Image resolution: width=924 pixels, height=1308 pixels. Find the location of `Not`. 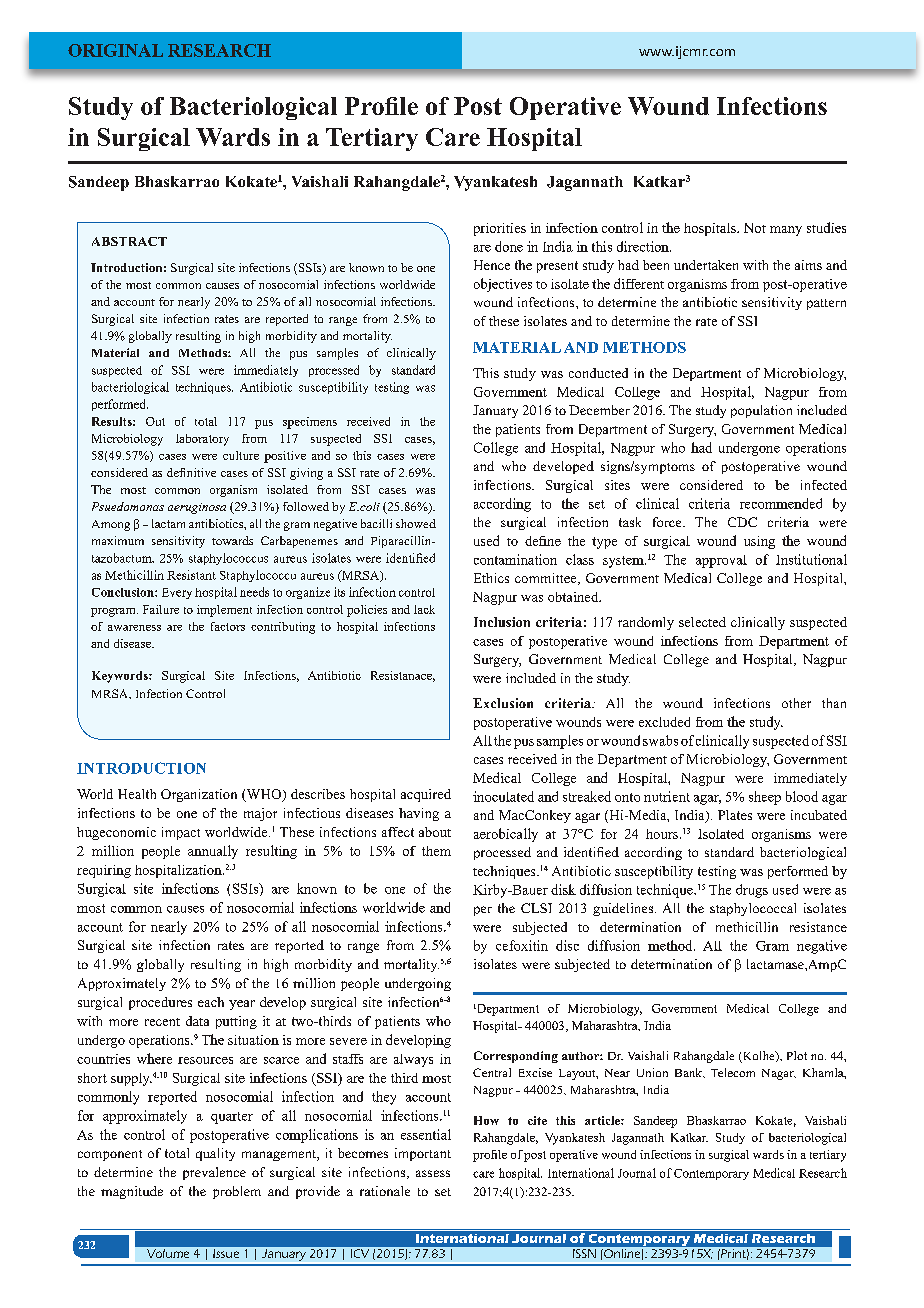

Not is located at coordinates (755, 228).
